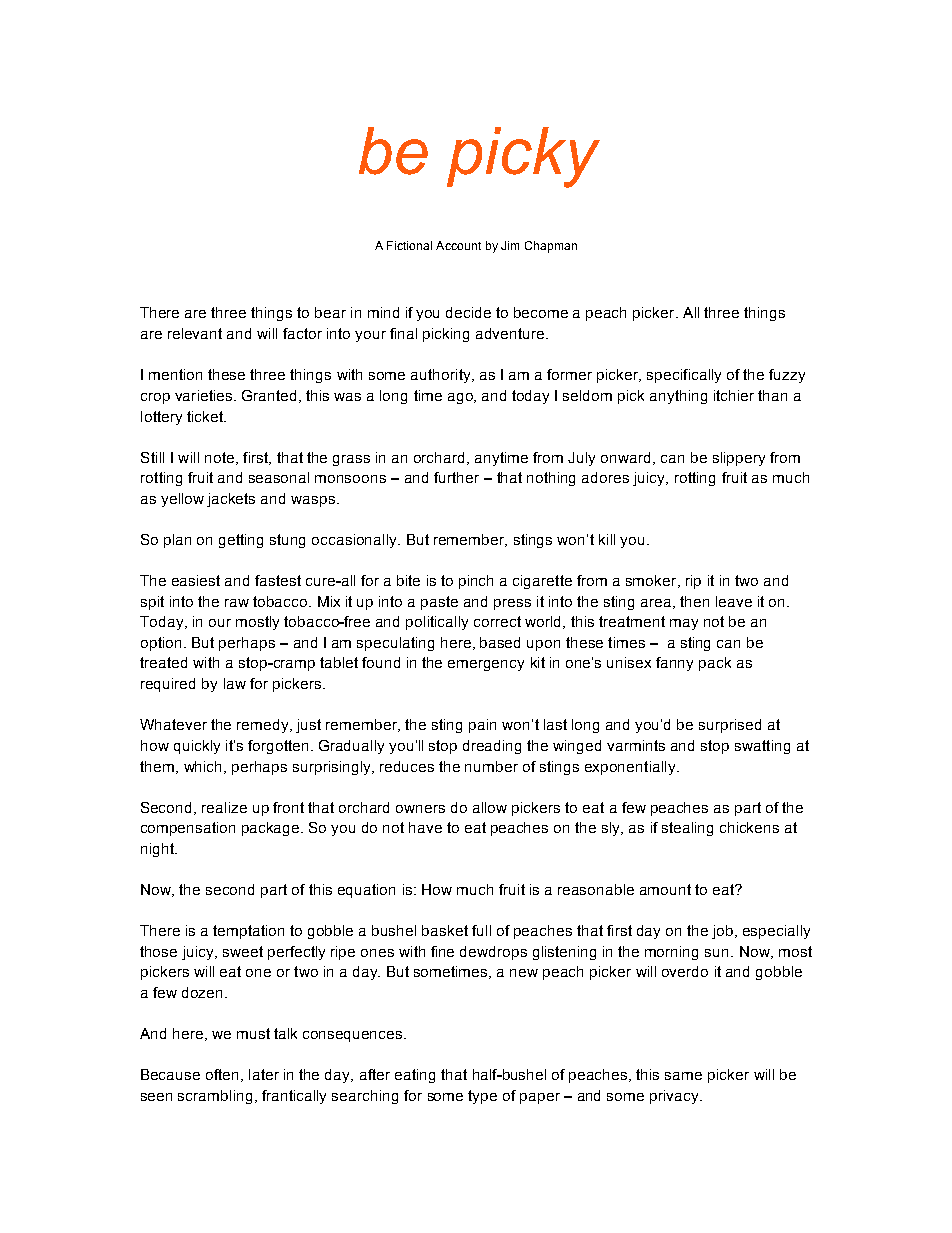 The width and height of the document is (952, 1233). Describe the element at coordinates (224, 807) in the document. I see `realize` at that location.
